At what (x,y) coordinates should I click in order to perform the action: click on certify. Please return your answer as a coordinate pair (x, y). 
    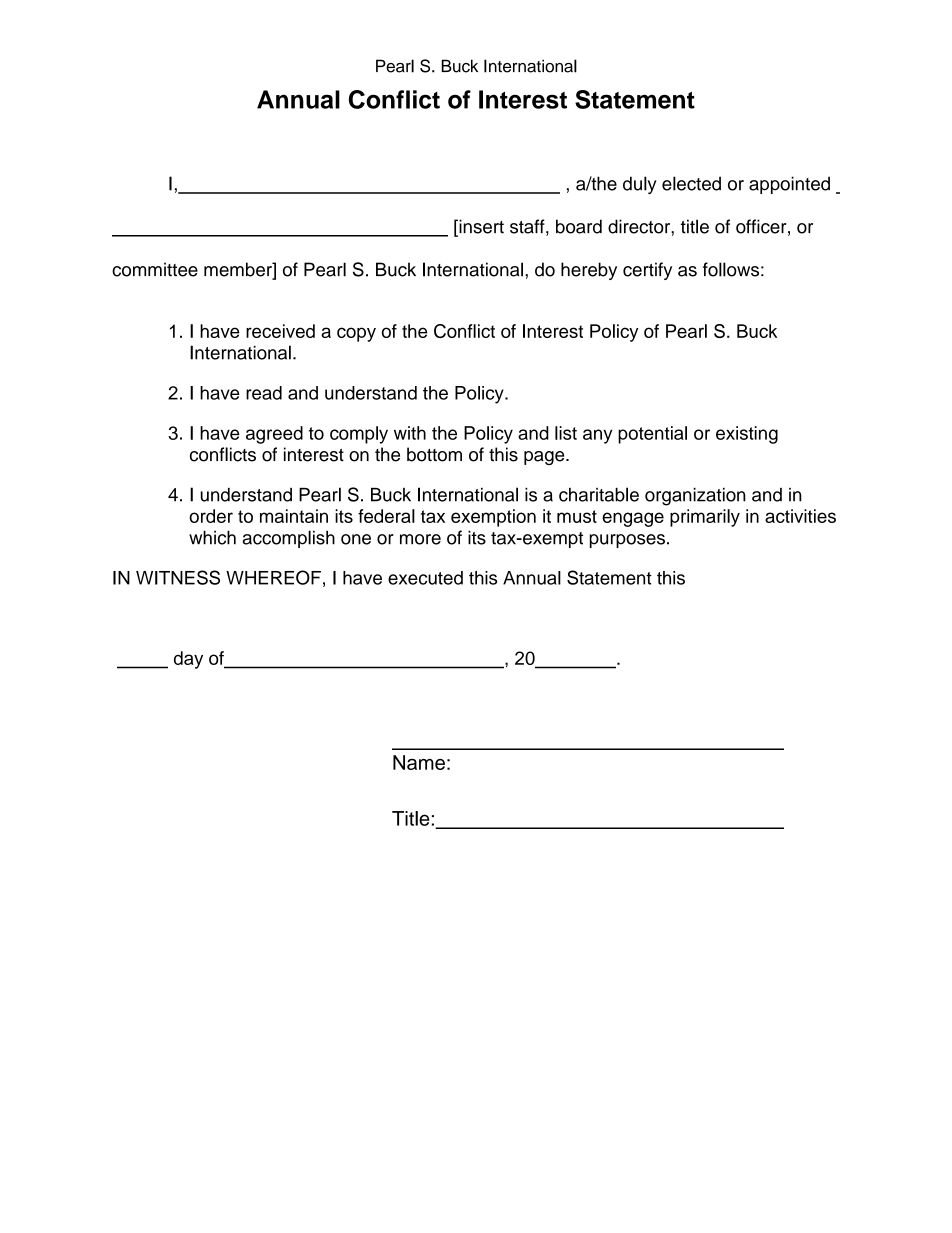
    Looking at the image, I should click on (647, 271).
